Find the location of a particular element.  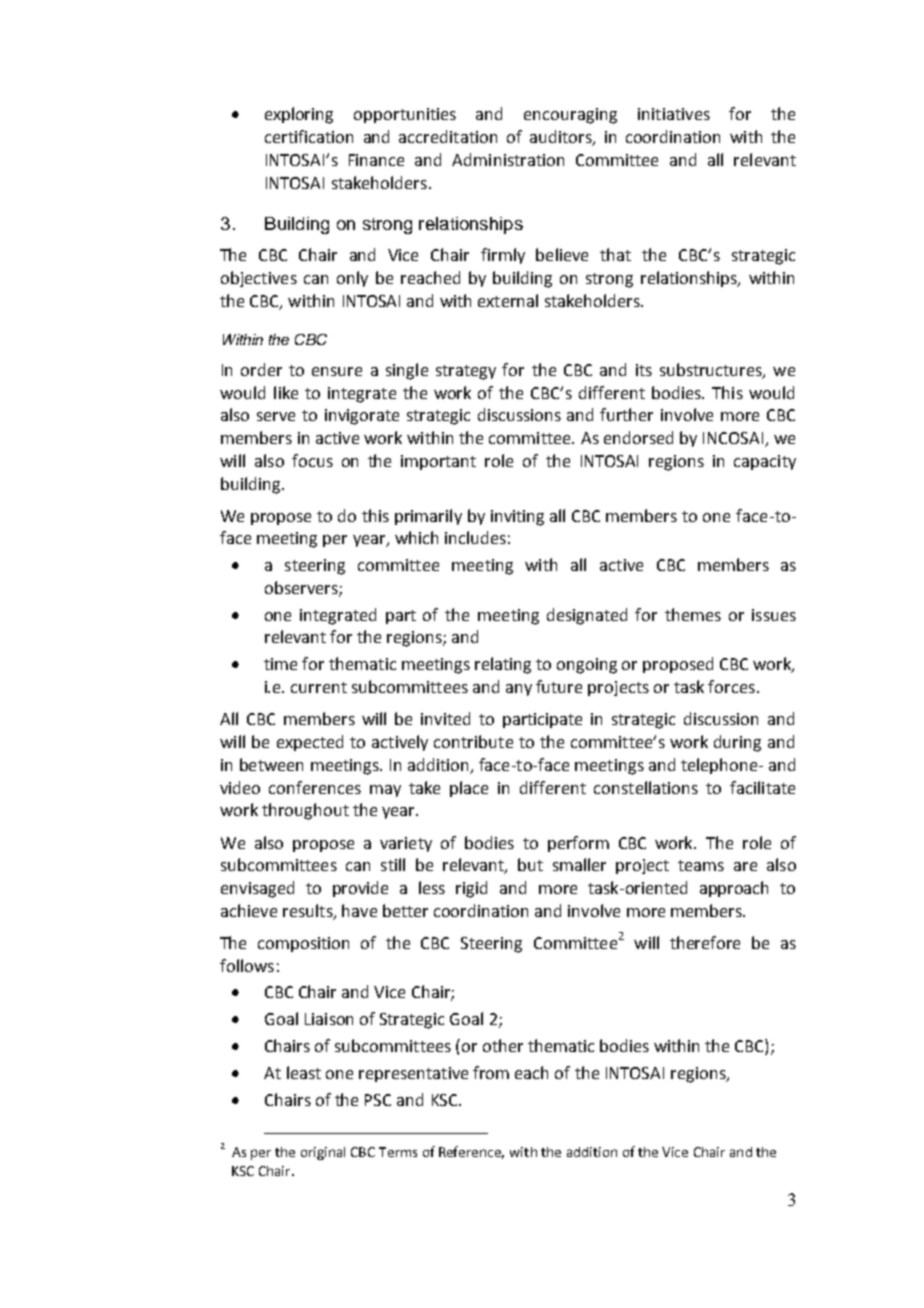

certification is located at coordinates (309, 136).
